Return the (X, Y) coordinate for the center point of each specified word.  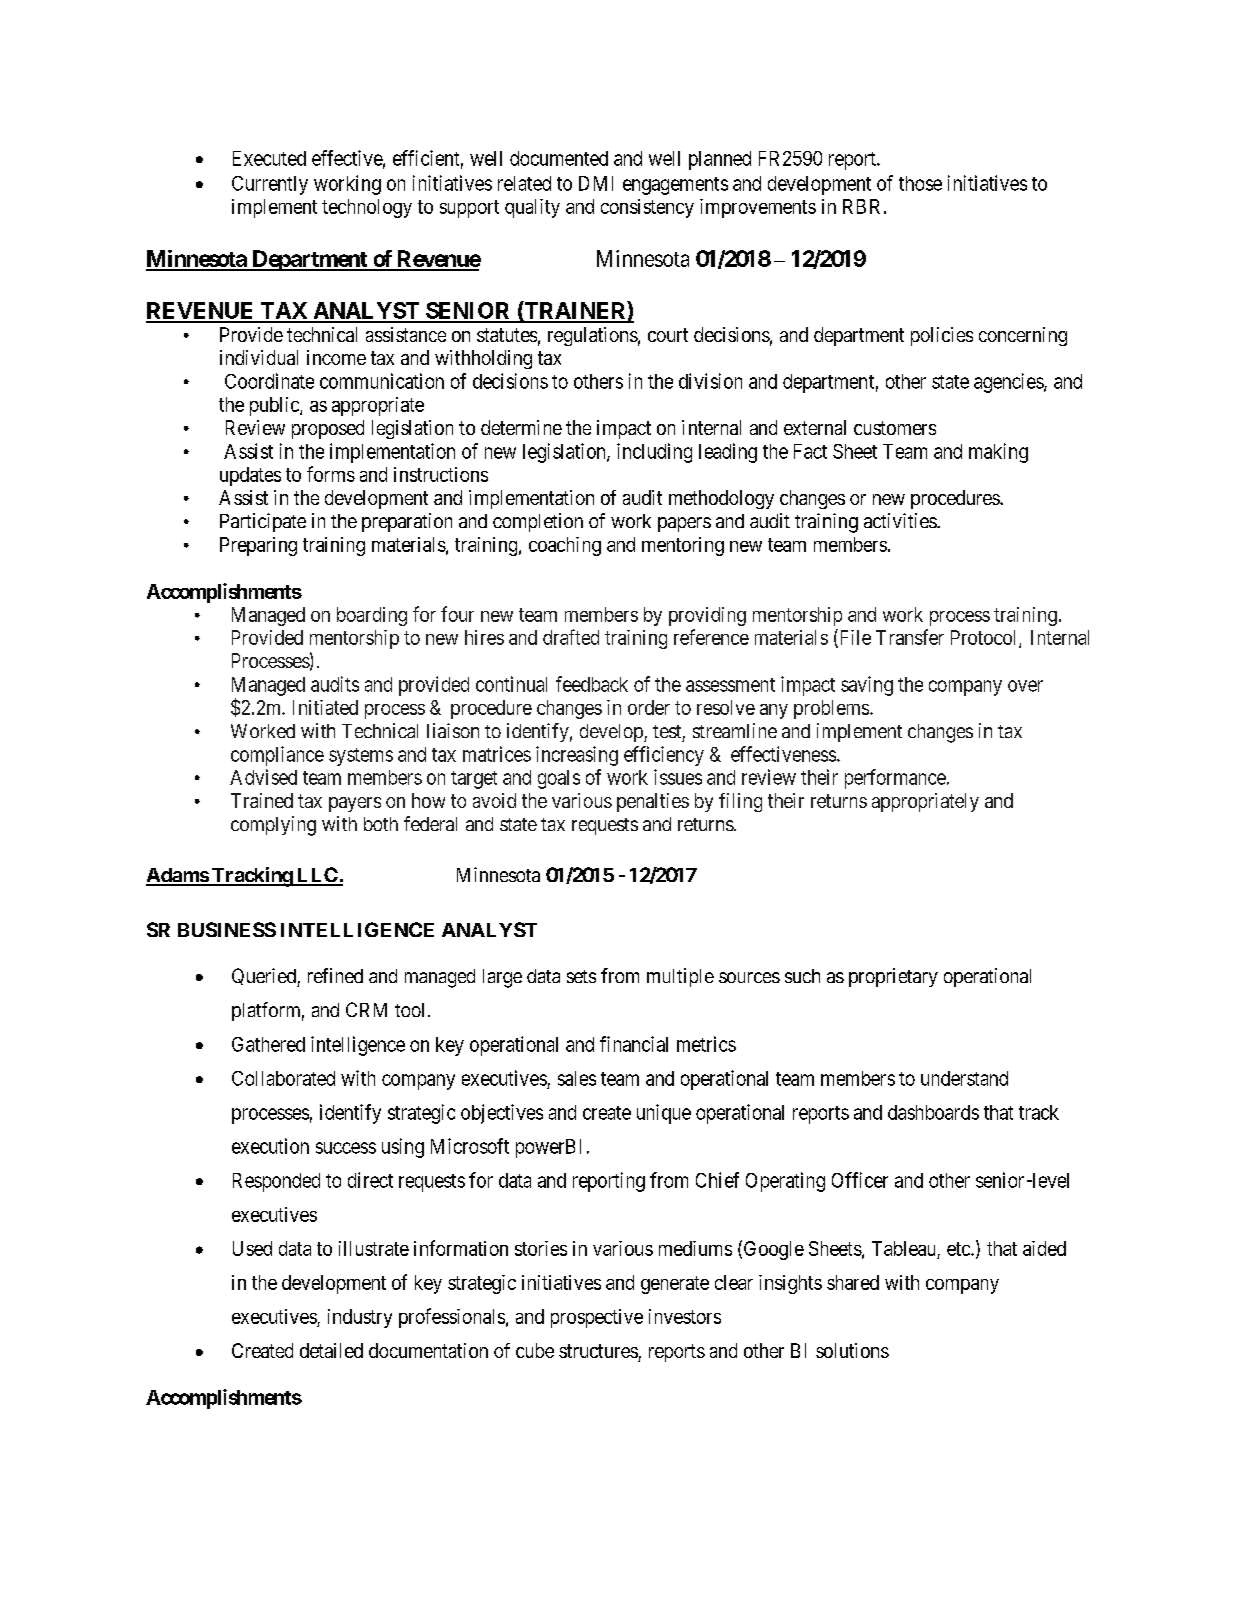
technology (367, 208)
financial (634, 1044)
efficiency (664, 756)
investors (685, 1316)
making (998, 453)
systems (361, 757)
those (920, 183)
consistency (647, 208)
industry (360, 1318)
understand (964, 1078)
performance (895, 779)
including (654, 453)
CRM (366, 1009)
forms (331, 474)
